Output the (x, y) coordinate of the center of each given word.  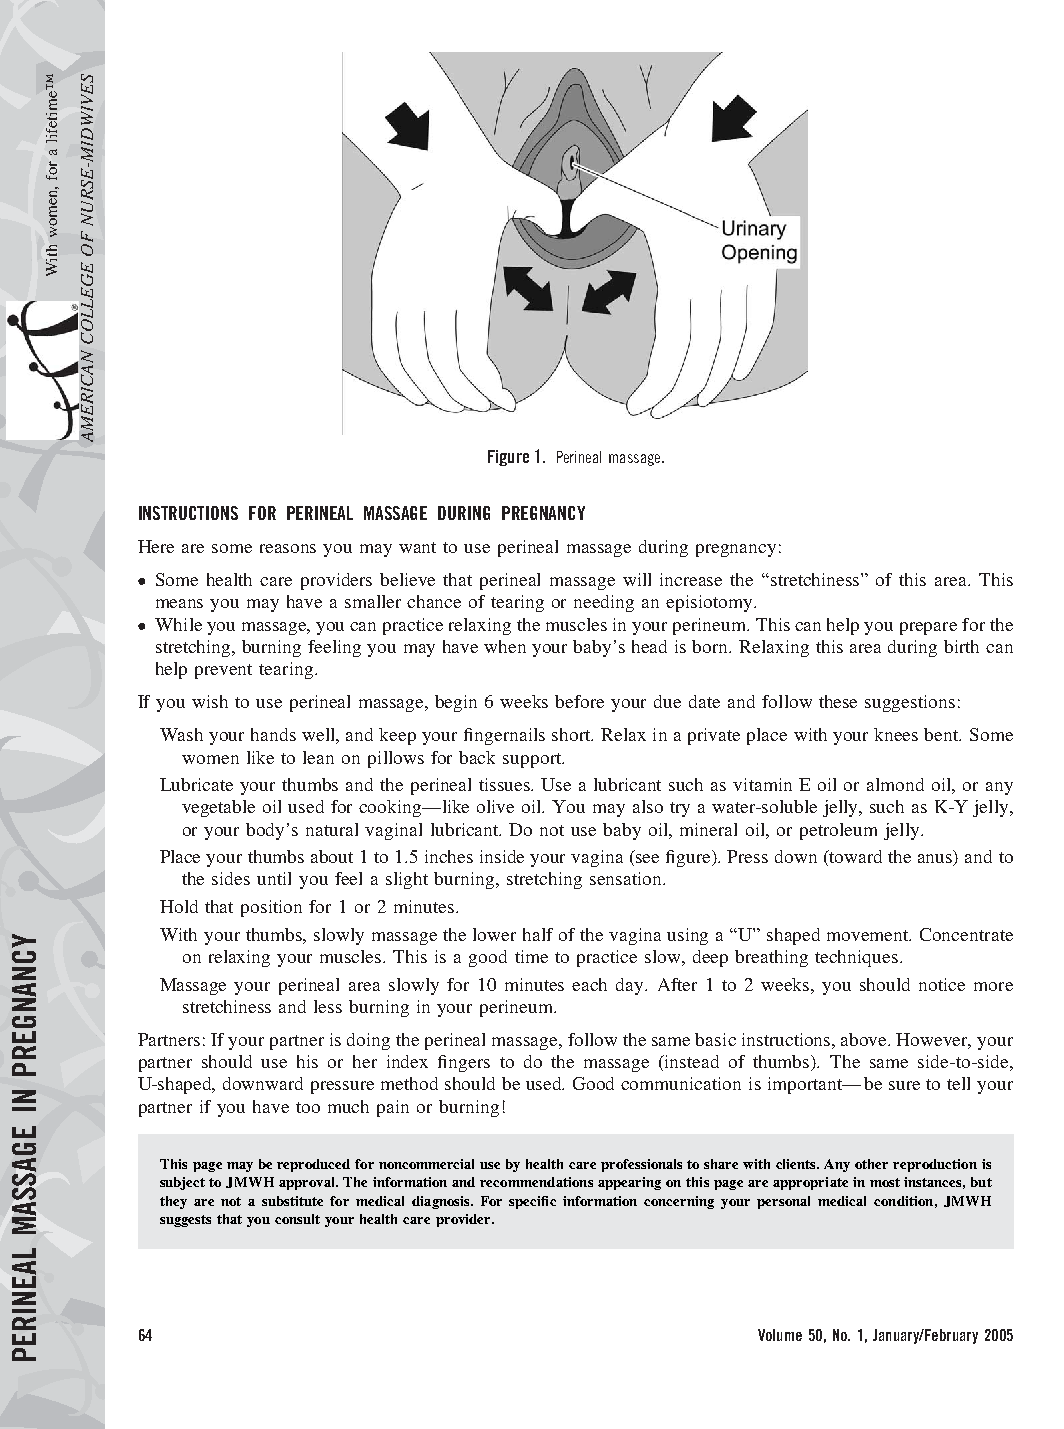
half (538, 934)
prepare (928, 628)
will (637, 579)
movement (869, 935)
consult (297, 1219)
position (271, 908)
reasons (288, 548)
